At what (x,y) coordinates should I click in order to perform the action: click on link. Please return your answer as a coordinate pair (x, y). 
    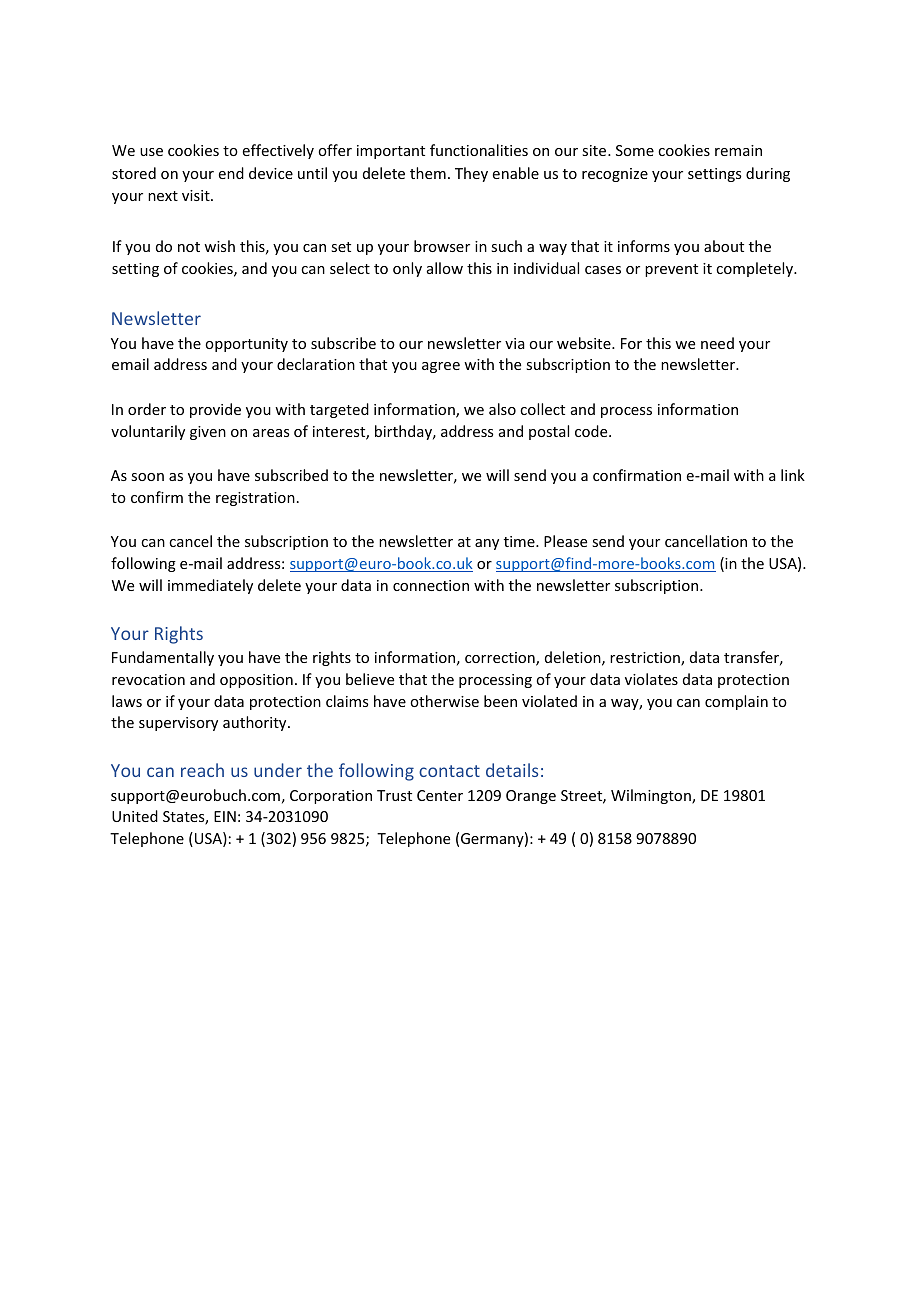
    Looking at the image, I should click on (793, 475).
